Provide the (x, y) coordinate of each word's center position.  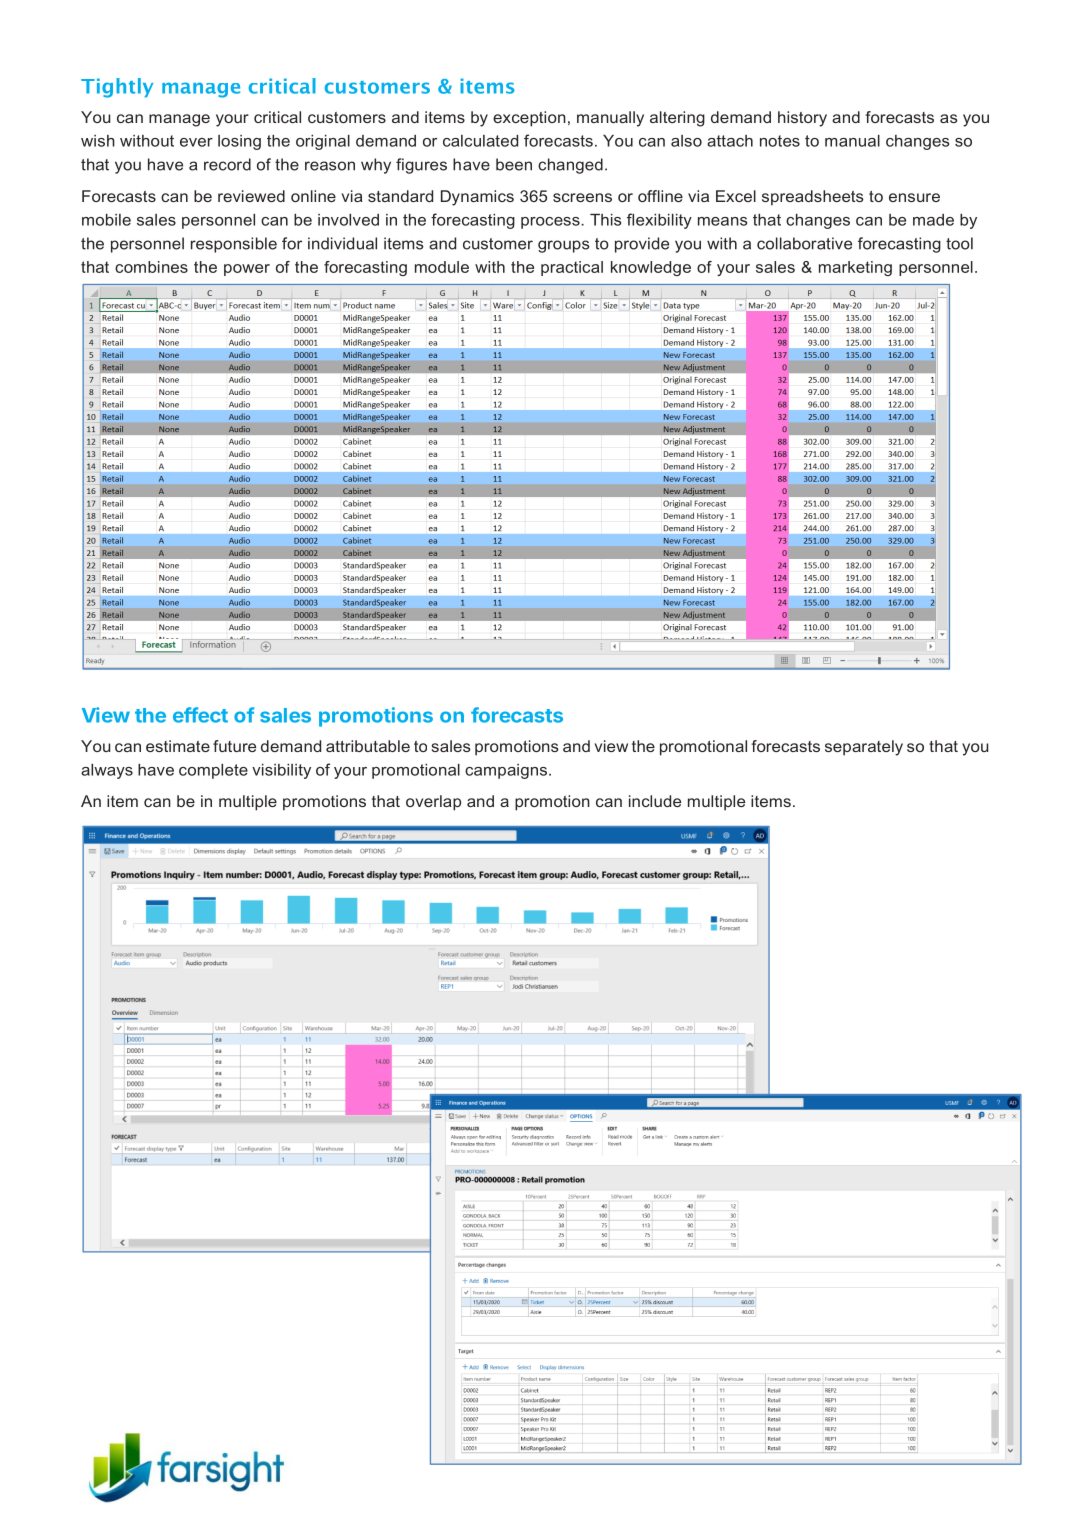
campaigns (506, 771)
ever (196, 142)
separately (864, 748)
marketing (855, 268)
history (802, 119)
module (442, 267)
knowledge (651, 268)
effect (200, 715)
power (247, 270)
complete (213, 771)
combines (151, 267)
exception (529, 119)
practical (572, 268)
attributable (368, 746)
